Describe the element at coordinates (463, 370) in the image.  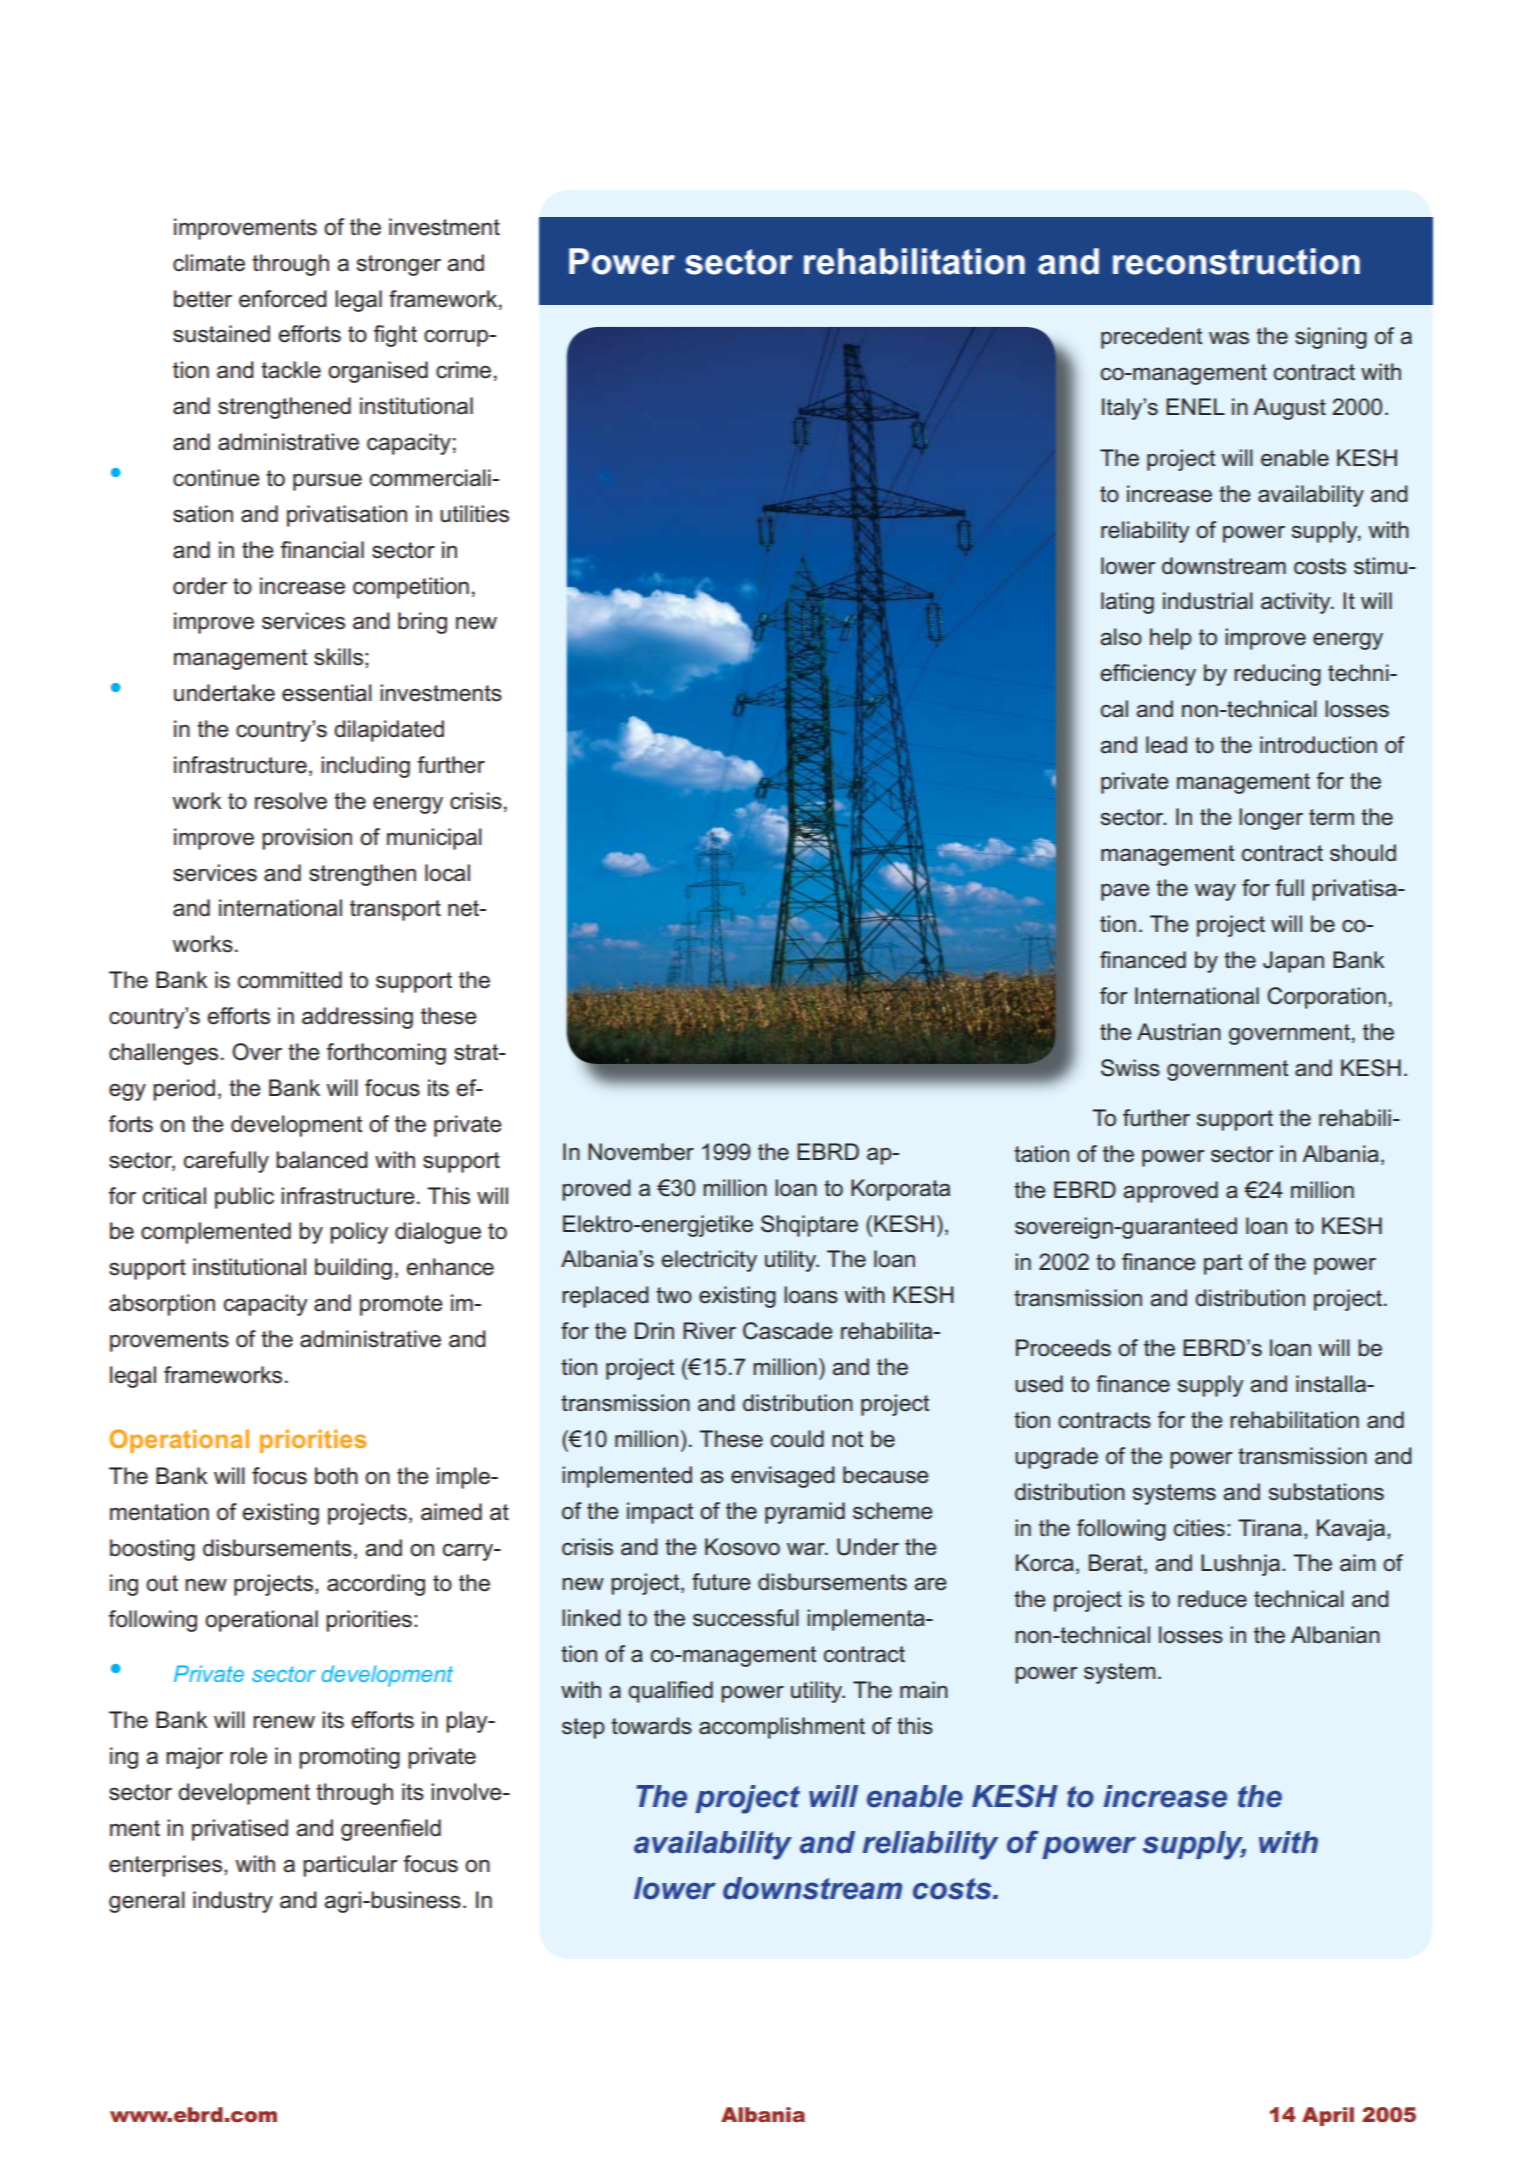
I see `crime` at that location.
